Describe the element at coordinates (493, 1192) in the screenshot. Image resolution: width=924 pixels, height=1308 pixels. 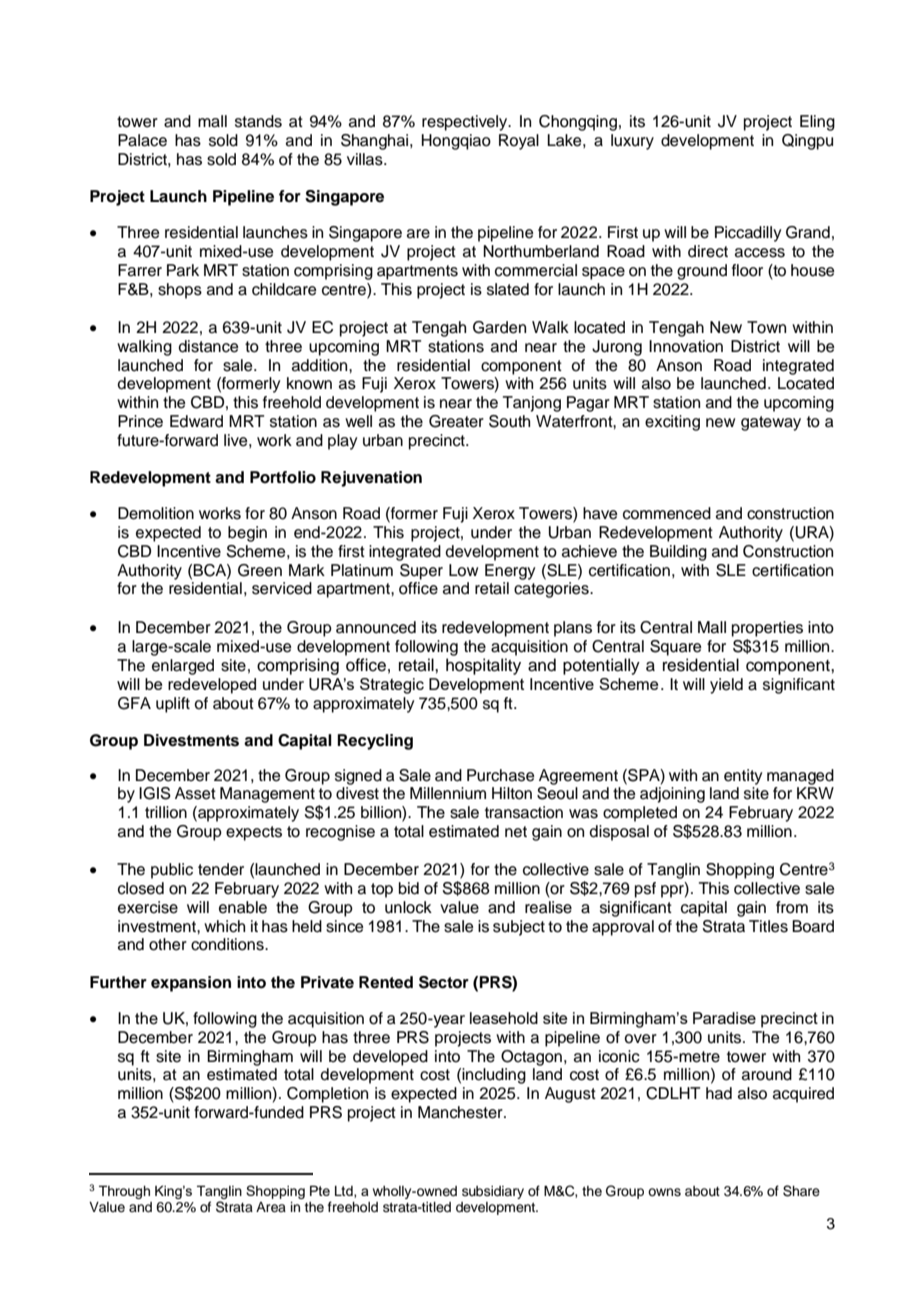
I see `subsidiary` at that location.
